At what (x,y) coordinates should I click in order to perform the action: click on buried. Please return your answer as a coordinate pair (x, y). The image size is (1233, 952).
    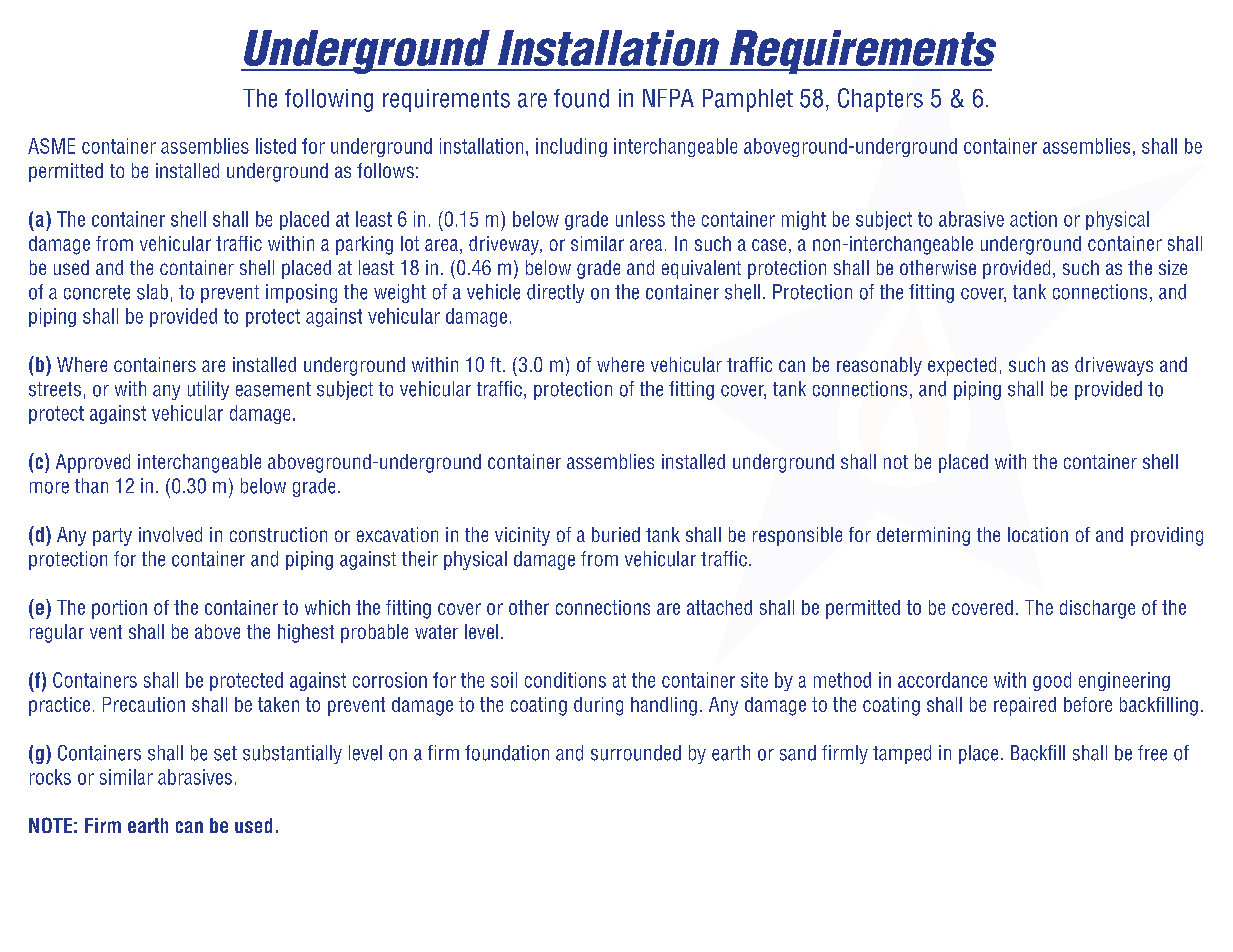
    Looking at the image, I should click on (616, 534).
